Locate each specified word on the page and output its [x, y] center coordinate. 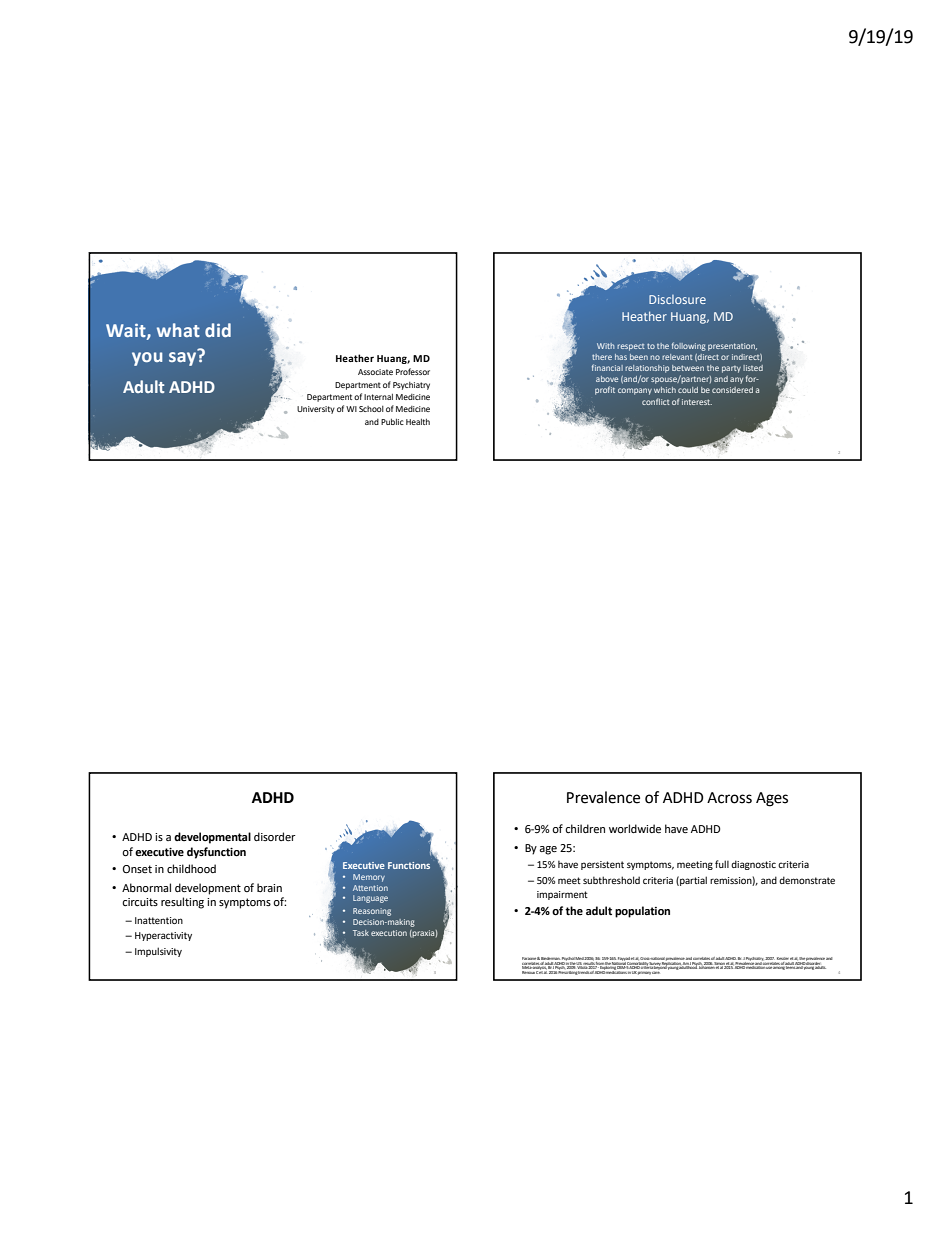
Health [418, 421]
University [316, 410]
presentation [732, 347]
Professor [413, 371]
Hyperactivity [163, 936]
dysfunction [216, 853]
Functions [409, 865]
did [218, 330]
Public [392, 421]
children [585, 829]
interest [697, 402]
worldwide [635, 829]
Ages [772, 799]
